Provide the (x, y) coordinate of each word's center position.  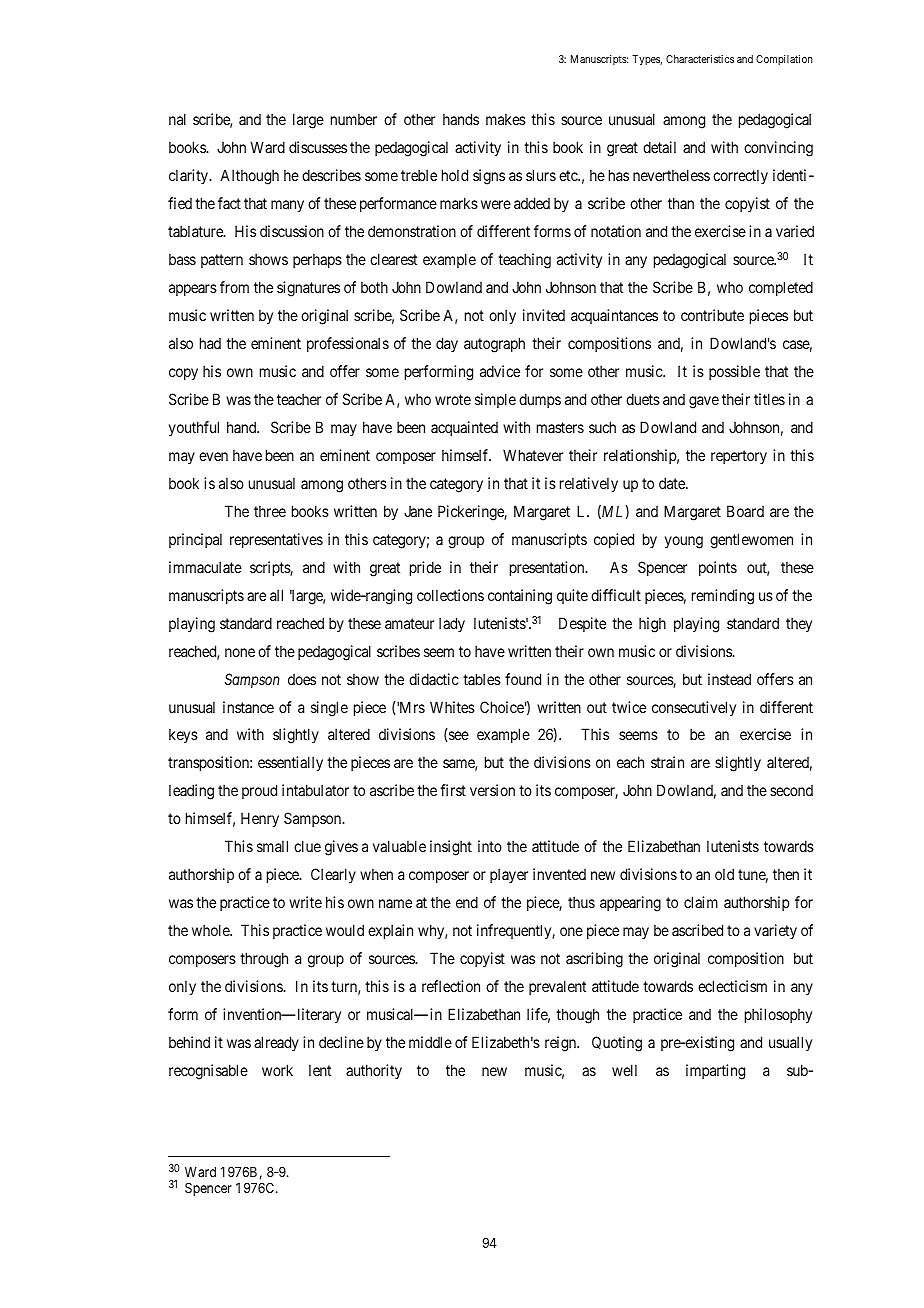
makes (506, 119)
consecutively (694, 708)
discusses (318, 147)
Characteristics (700, 59)
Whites (452, 707)
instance (248, 707)
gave (704, 402)
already (276, 1043)
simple (495, 400)
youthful (194, 428)
